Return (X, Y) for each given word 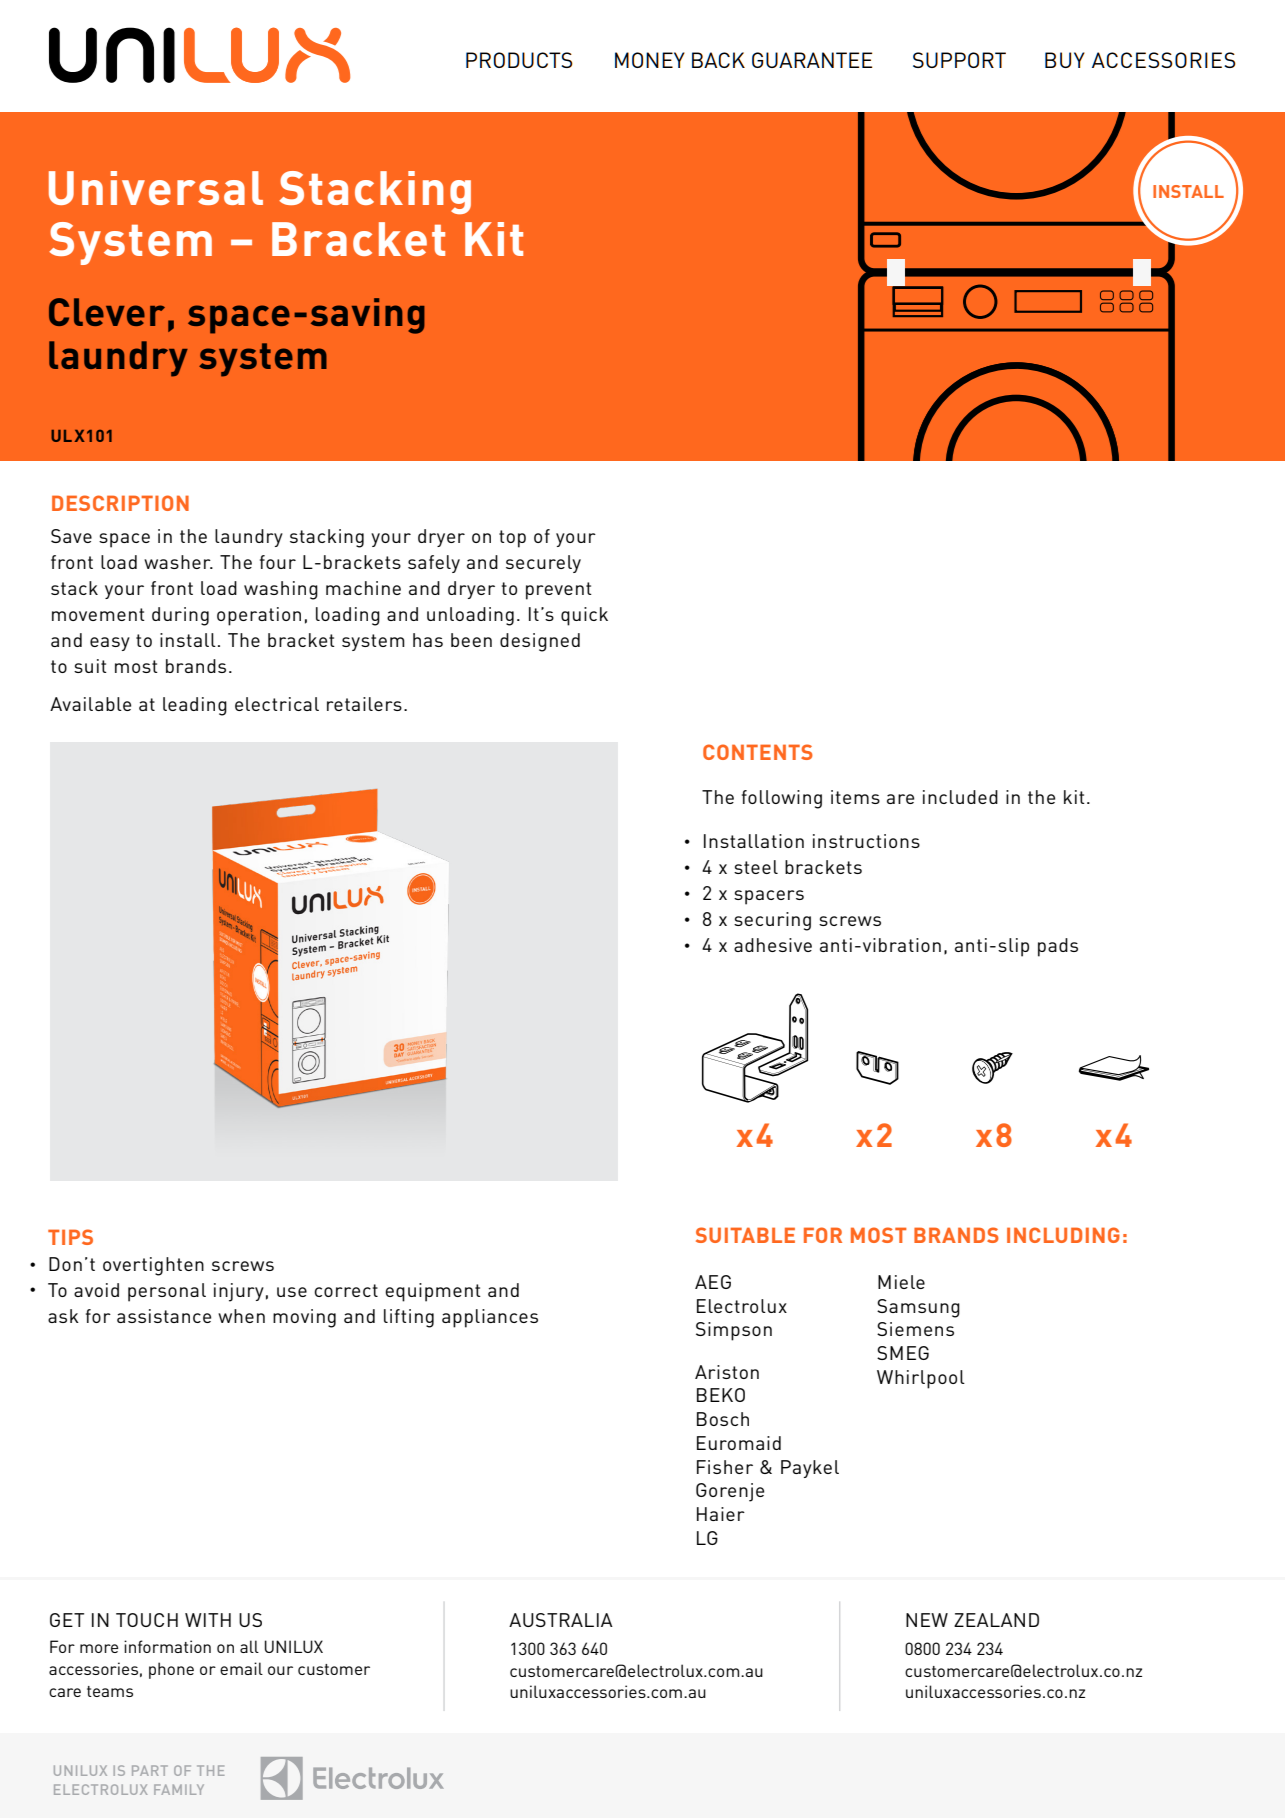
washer (178, 562)
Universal (156, 188)
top (512, 539)
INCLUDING (1063, 1235)
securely (543, 564)
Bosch (723, 1419)
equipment (433, 1292)
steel (756, 867)
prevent (559, 591)
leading (195, 706)
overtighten (153, 1266)
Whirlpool (921, 1379)
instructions (866, 841)
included (960, 797)
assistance (164, 1316)
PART (150, 1770)
